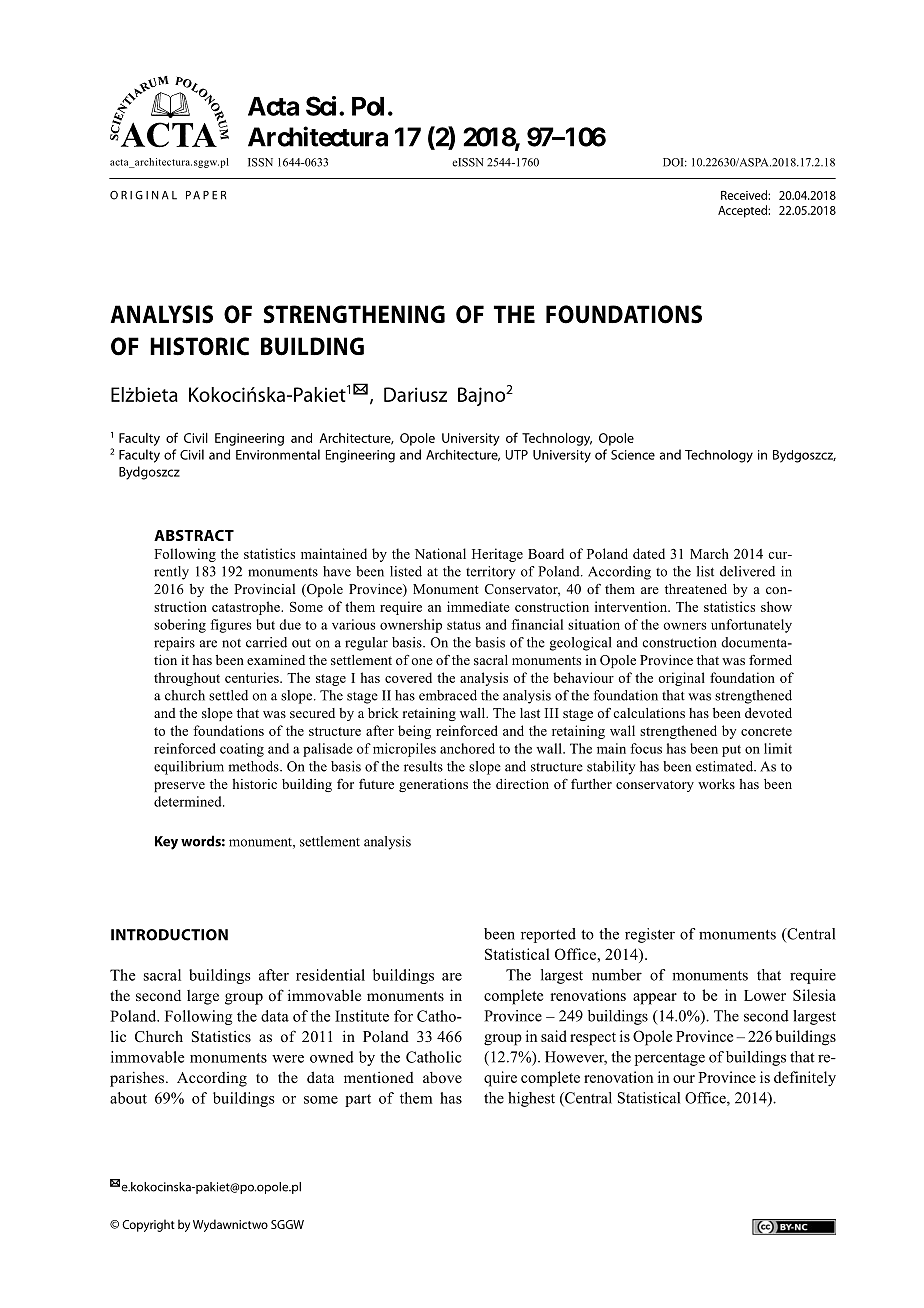 This image has width=924, height=1308. I want to click on highest, so click(531, 1099).
